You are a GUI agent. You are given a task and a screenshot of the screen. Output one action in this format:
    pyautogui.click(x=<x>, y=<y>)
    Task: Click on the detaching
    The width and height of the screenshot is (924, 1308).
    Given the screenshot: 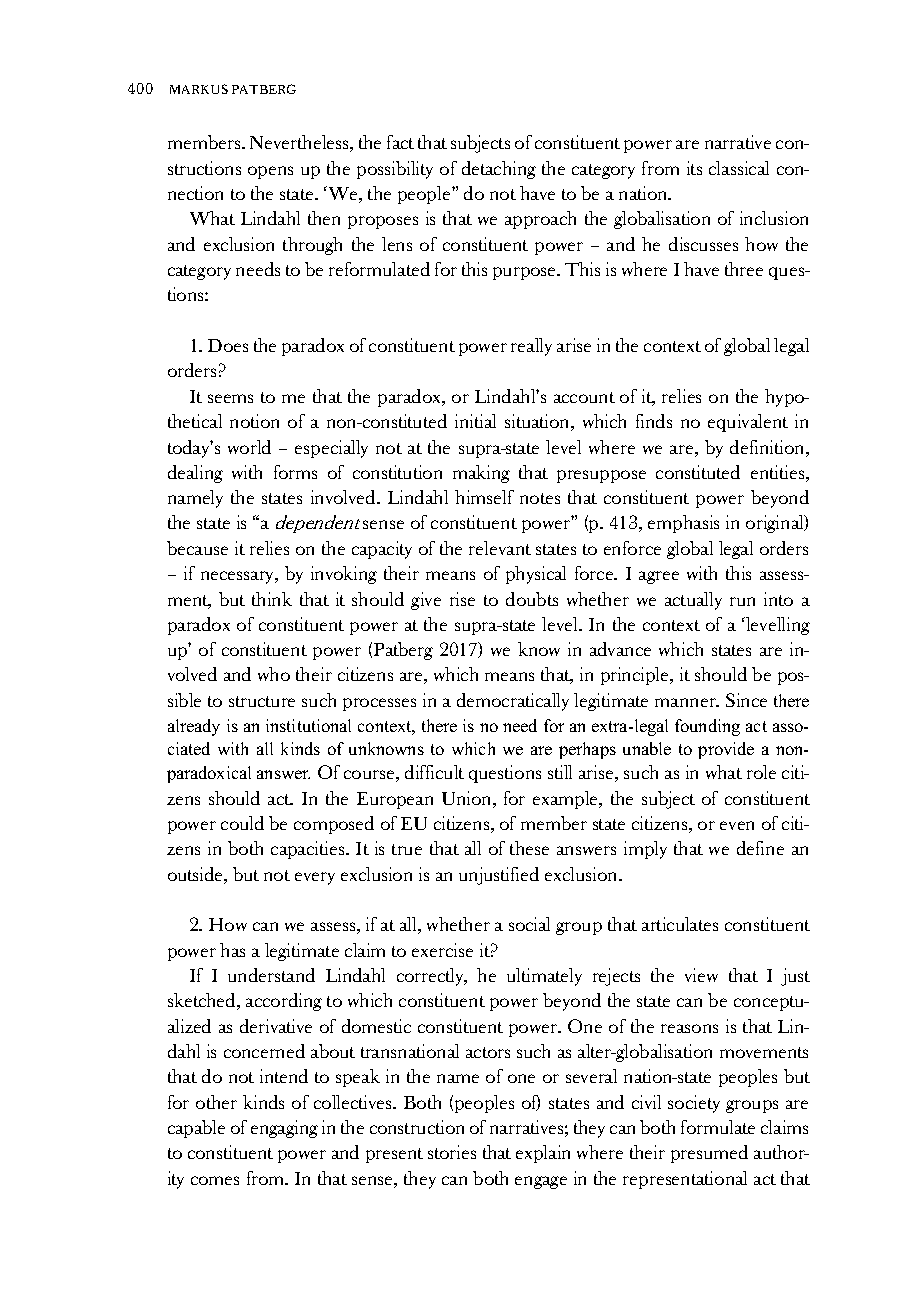 What is the action you would take?
    pyautogui.click(x=499, y=170)
